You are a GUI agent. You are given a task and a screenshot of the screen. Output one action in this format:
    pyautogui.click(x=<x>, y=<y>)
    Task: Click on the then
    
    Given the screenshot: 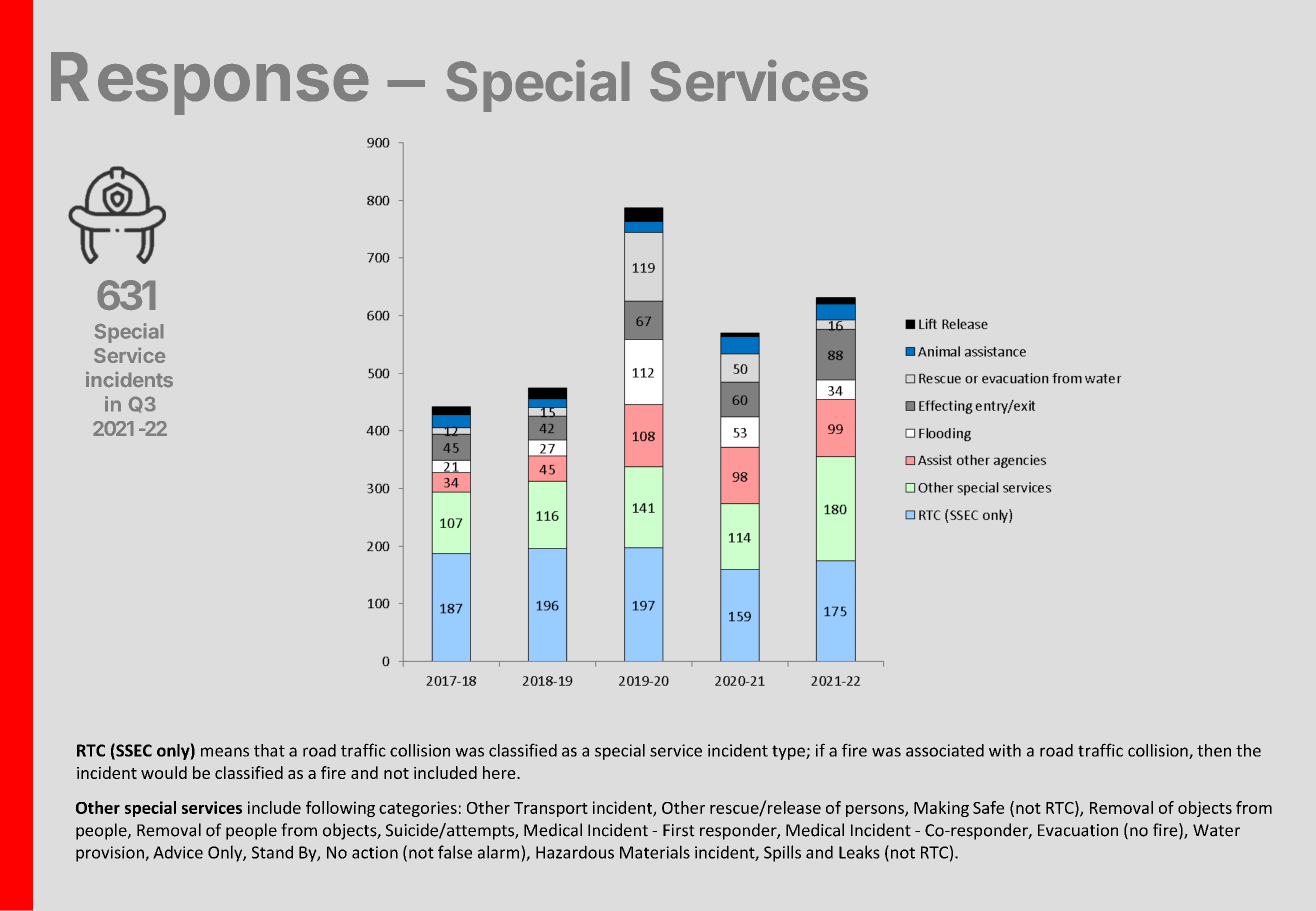 What is the action you would take?
    pyautogui.click(x=1214, y=750)
